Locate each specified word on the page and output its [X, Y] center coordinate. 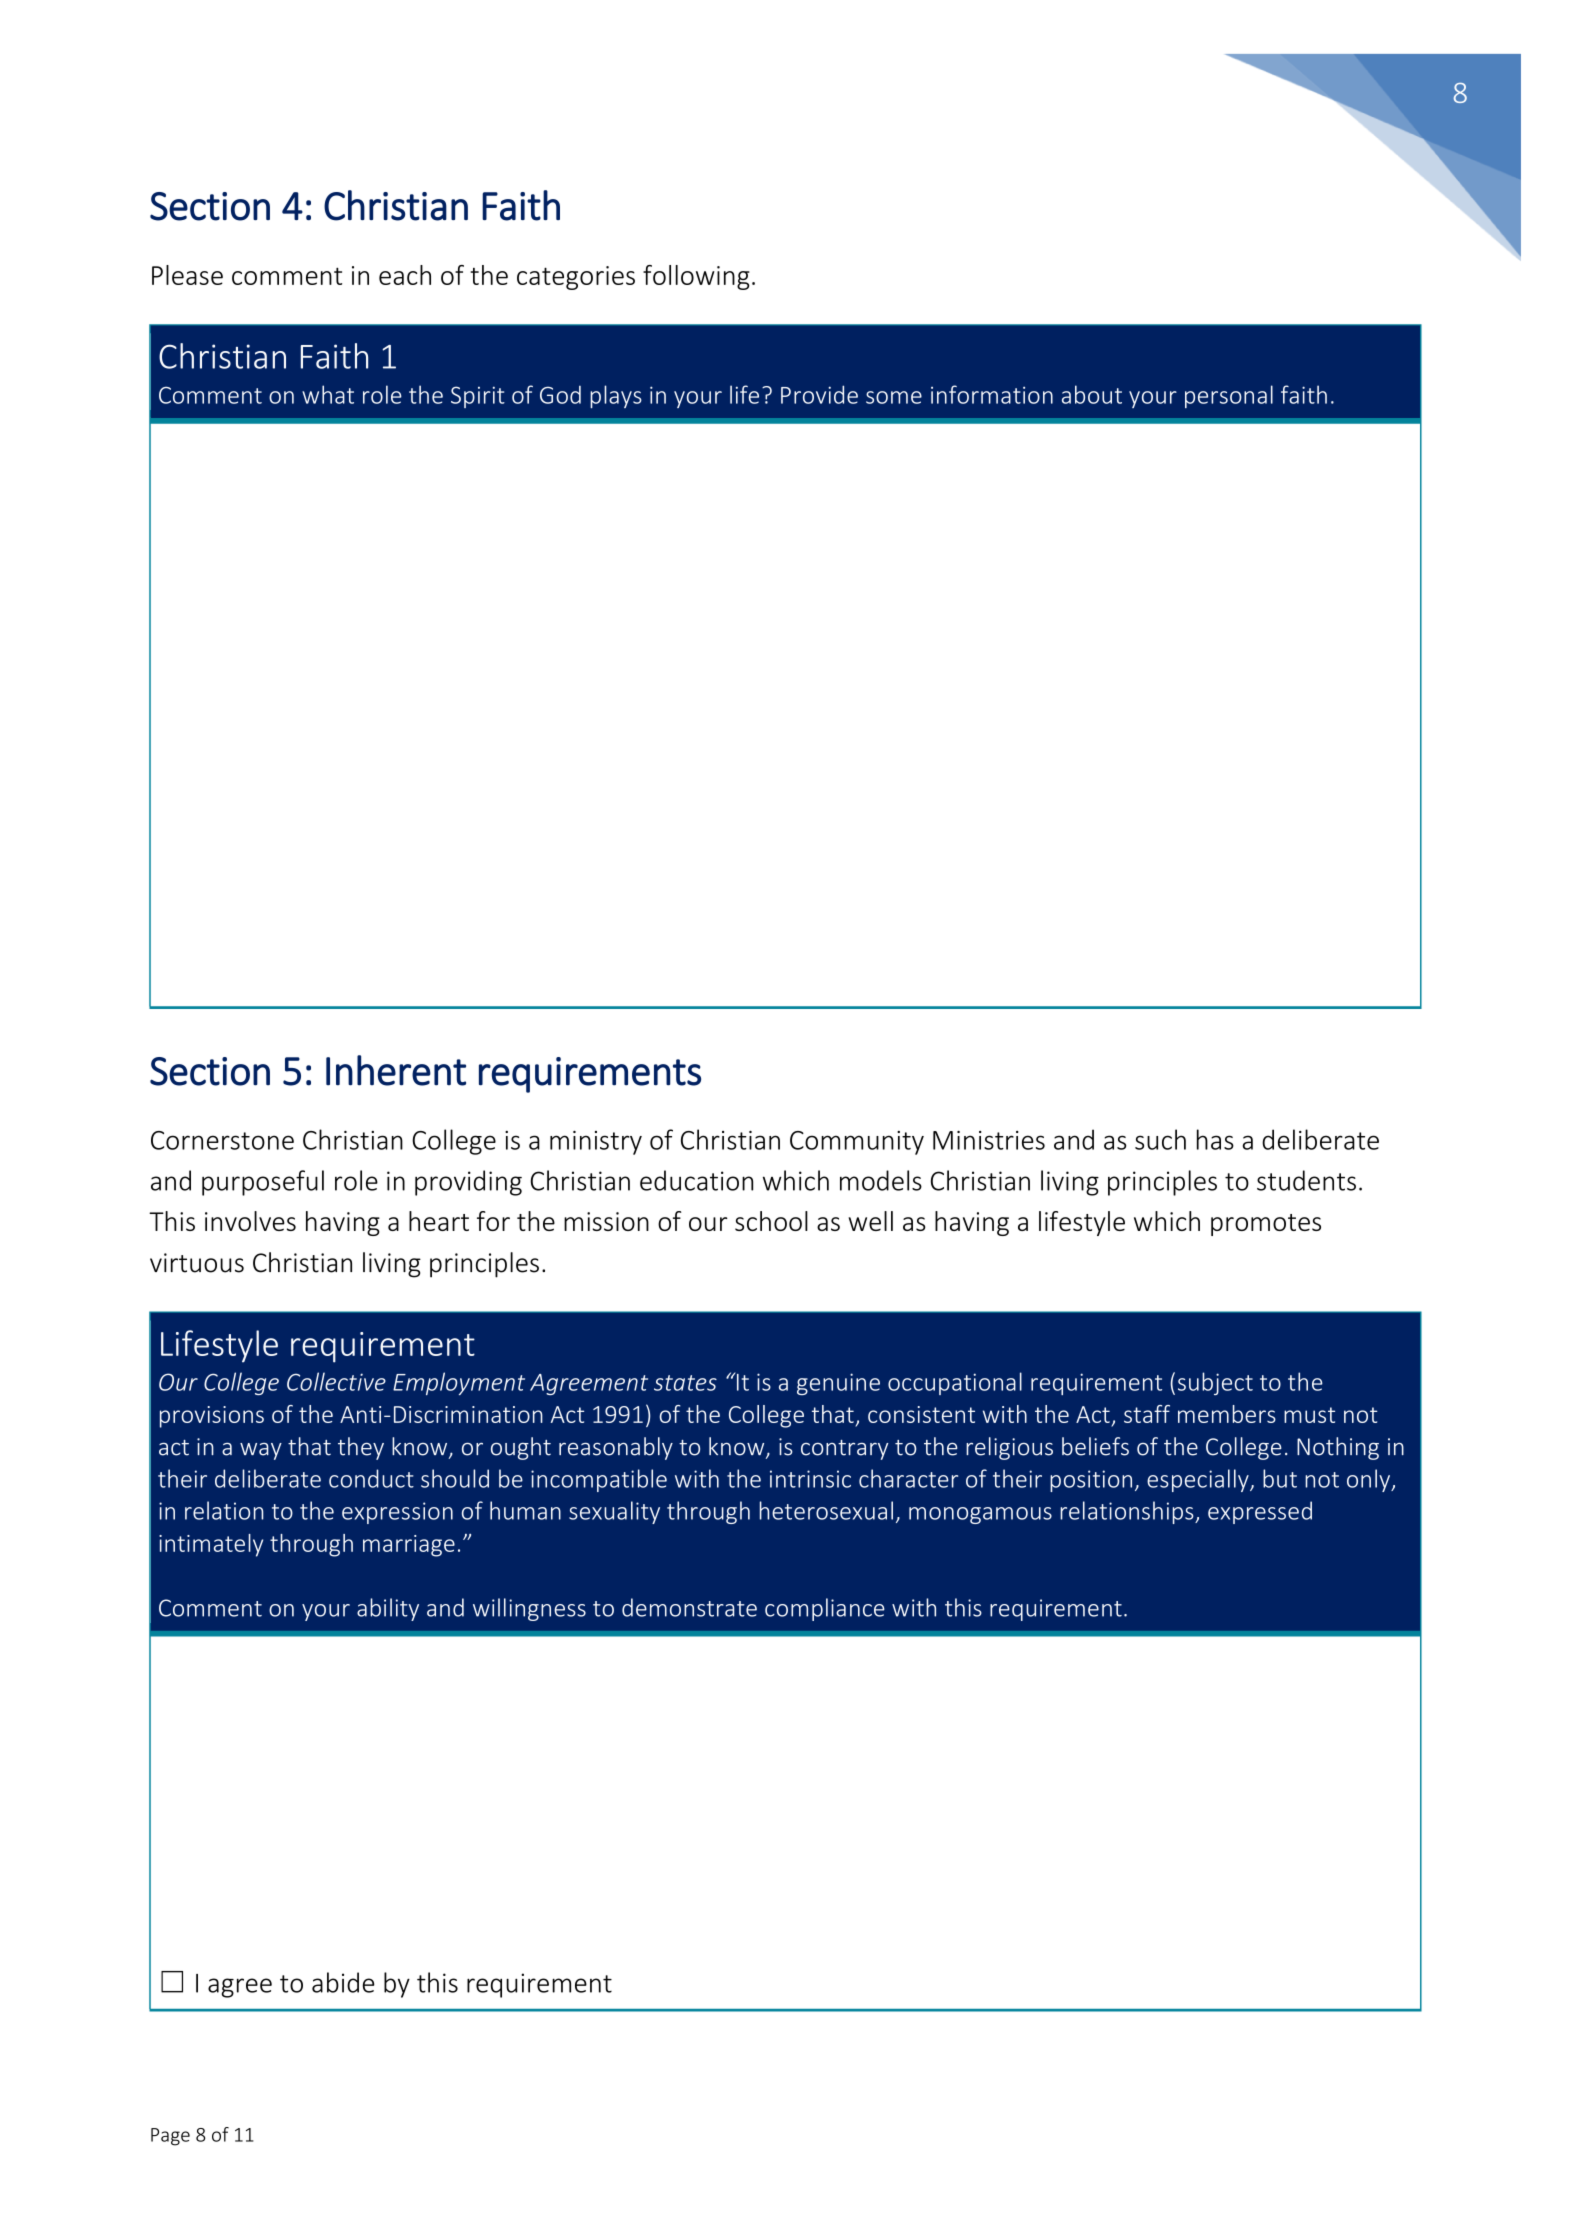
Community [857, 1143]
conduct [371, 1478]
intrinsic [810, 1479]
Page [170, 2137]
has [1215, 1139]
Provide [819, 394]
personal [1229, 396]
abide [343, 1982]
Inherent [396, 1070]
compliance [825, 1609]
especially [1199, 1480]
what [328, 394]
